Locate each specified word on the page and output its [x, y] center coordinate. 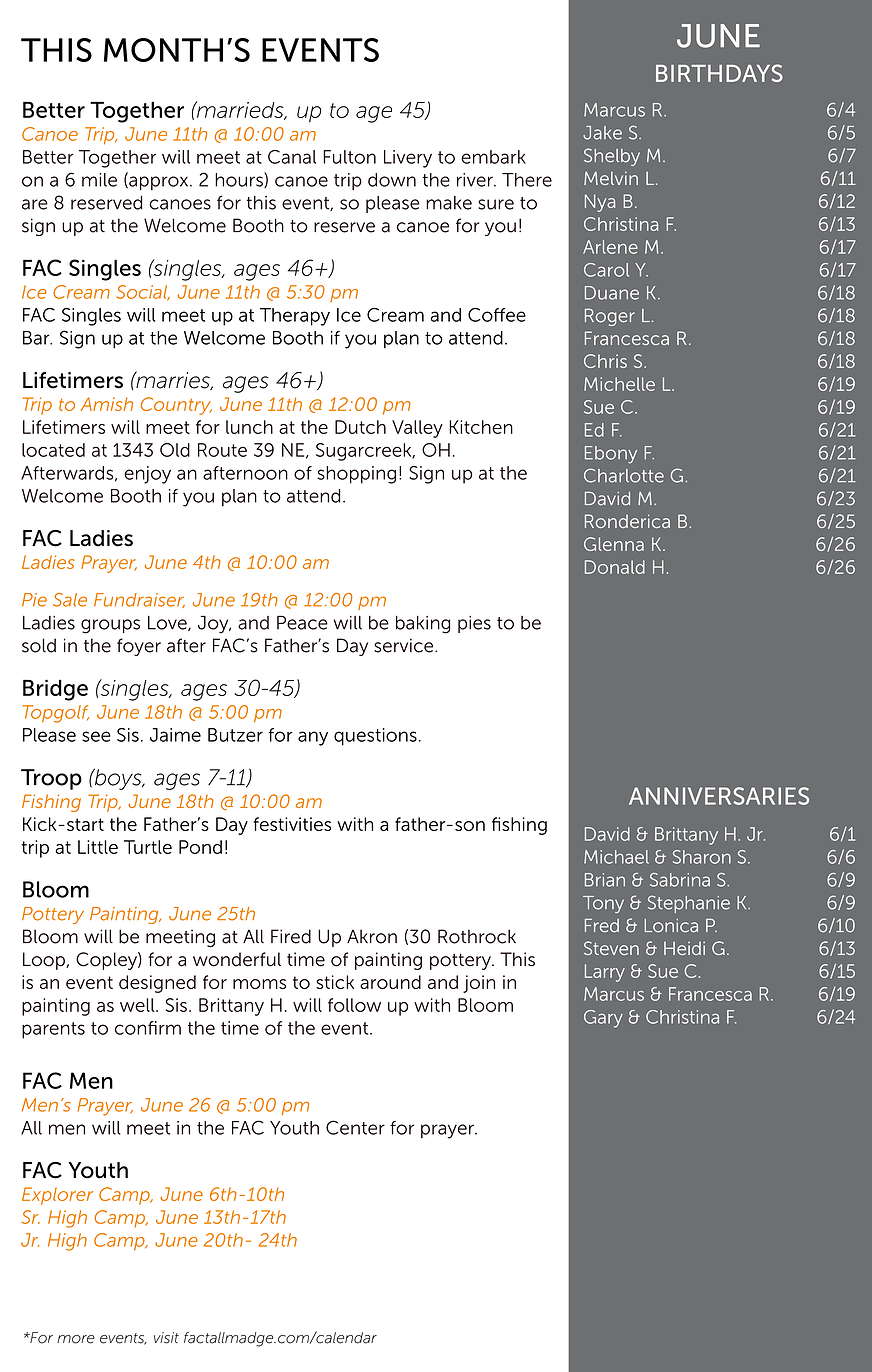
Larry [605, 973]
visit [166, 1338]
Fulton [349, 157]
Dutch [360, 427]
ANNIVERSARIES [719, 796]
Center [355, 1127]
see [96, 736]
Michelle [619, 384]
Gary [603, 1019]
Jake [602, 133]
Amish [107, 404]
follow [354, 1005]
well [138, 1005]
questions [375, 737]
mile [99, 180]
